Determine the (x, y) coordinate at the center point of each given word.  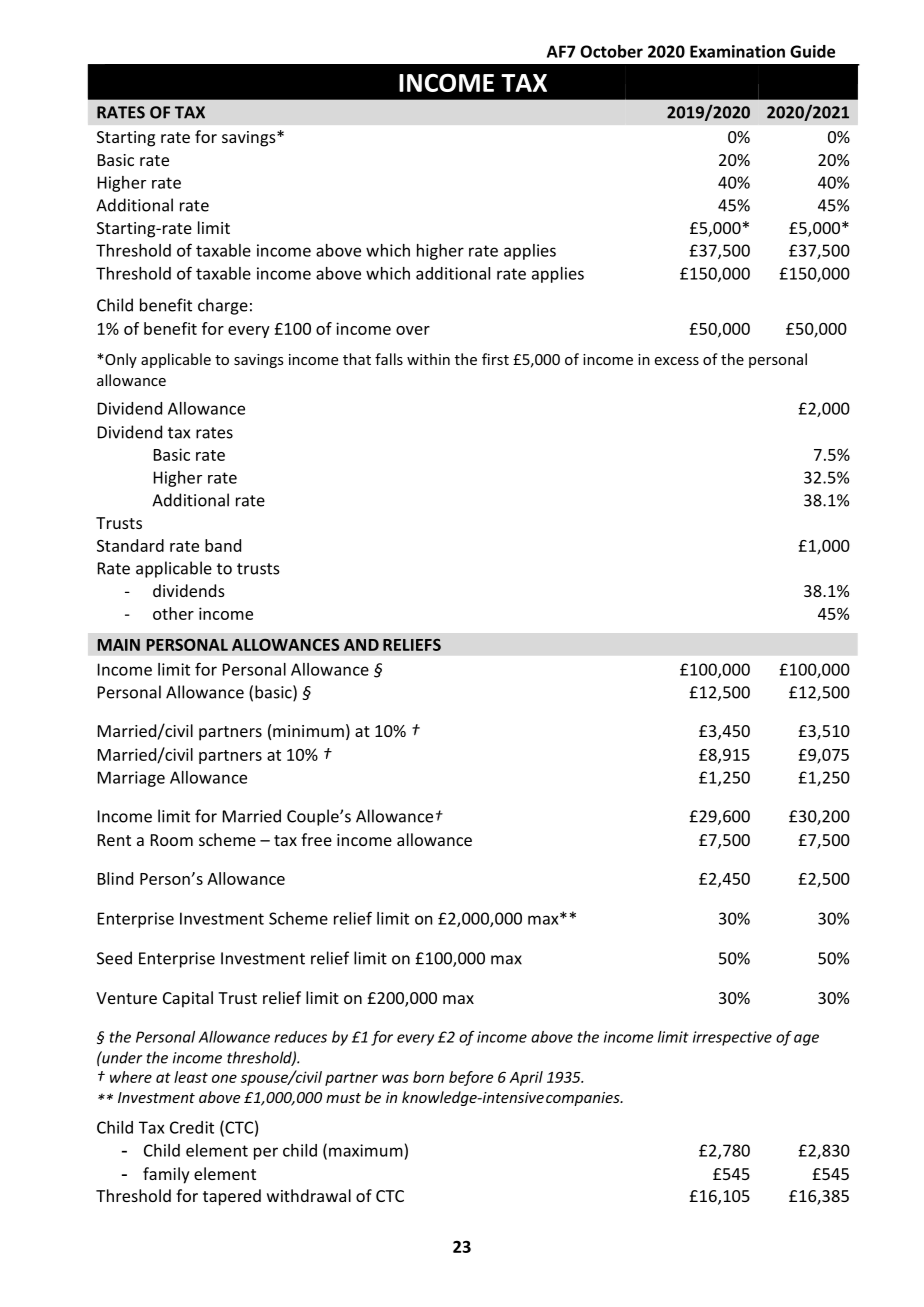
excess (677, 361)
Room (172, 840)
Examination (737, 51)
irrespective (732, 1038)
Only (120, 360)
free (316, 839)
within (428, 359)
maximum (366, 1150)
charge (223, 306)
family (166, 1175)
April (526, 1078)
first (495, 359)
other (173, 613)
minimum (308, 731)
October (611, 51)
